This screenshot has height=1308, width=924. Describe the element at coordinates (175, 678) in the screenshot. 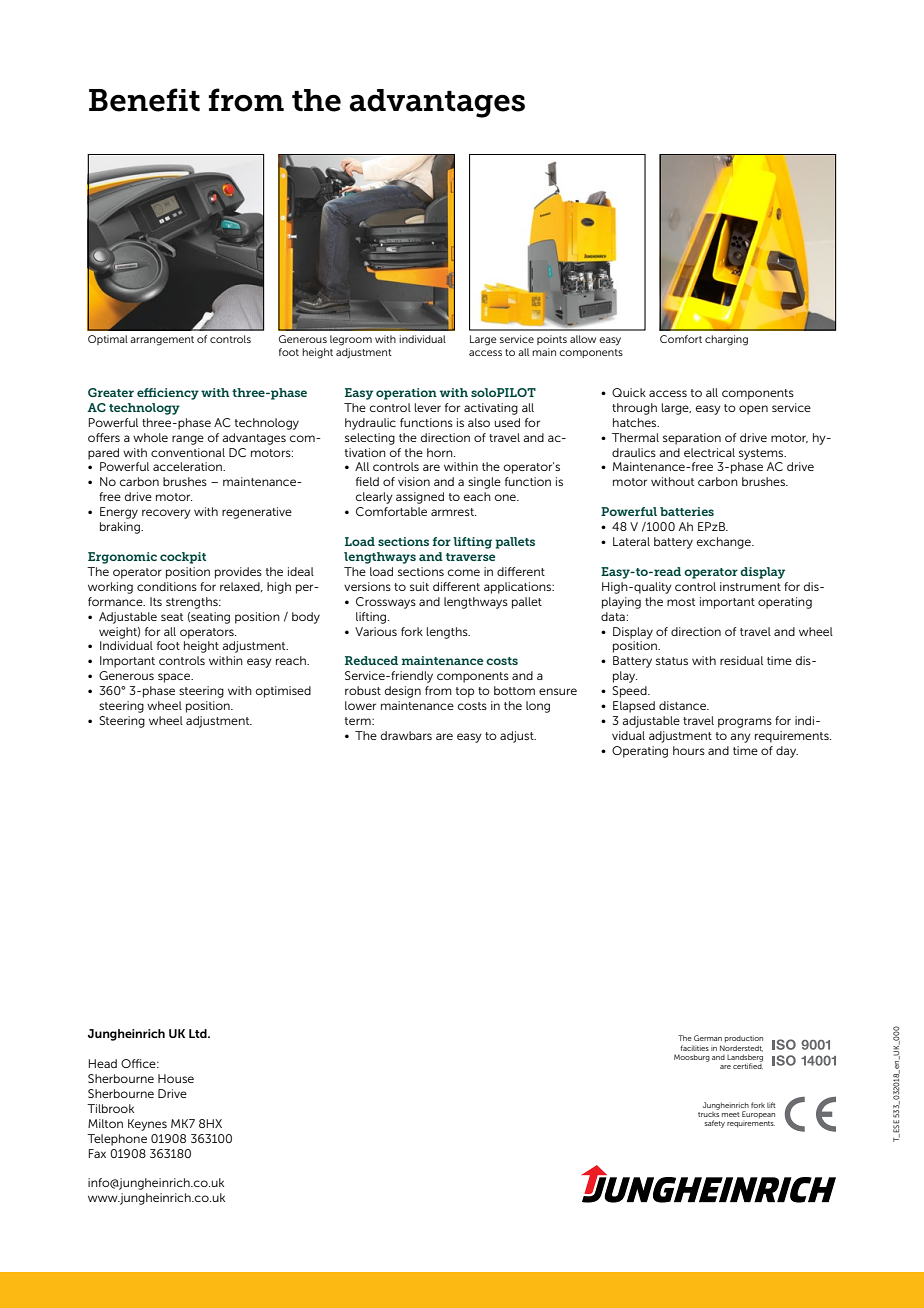

I see `space` at that location.
